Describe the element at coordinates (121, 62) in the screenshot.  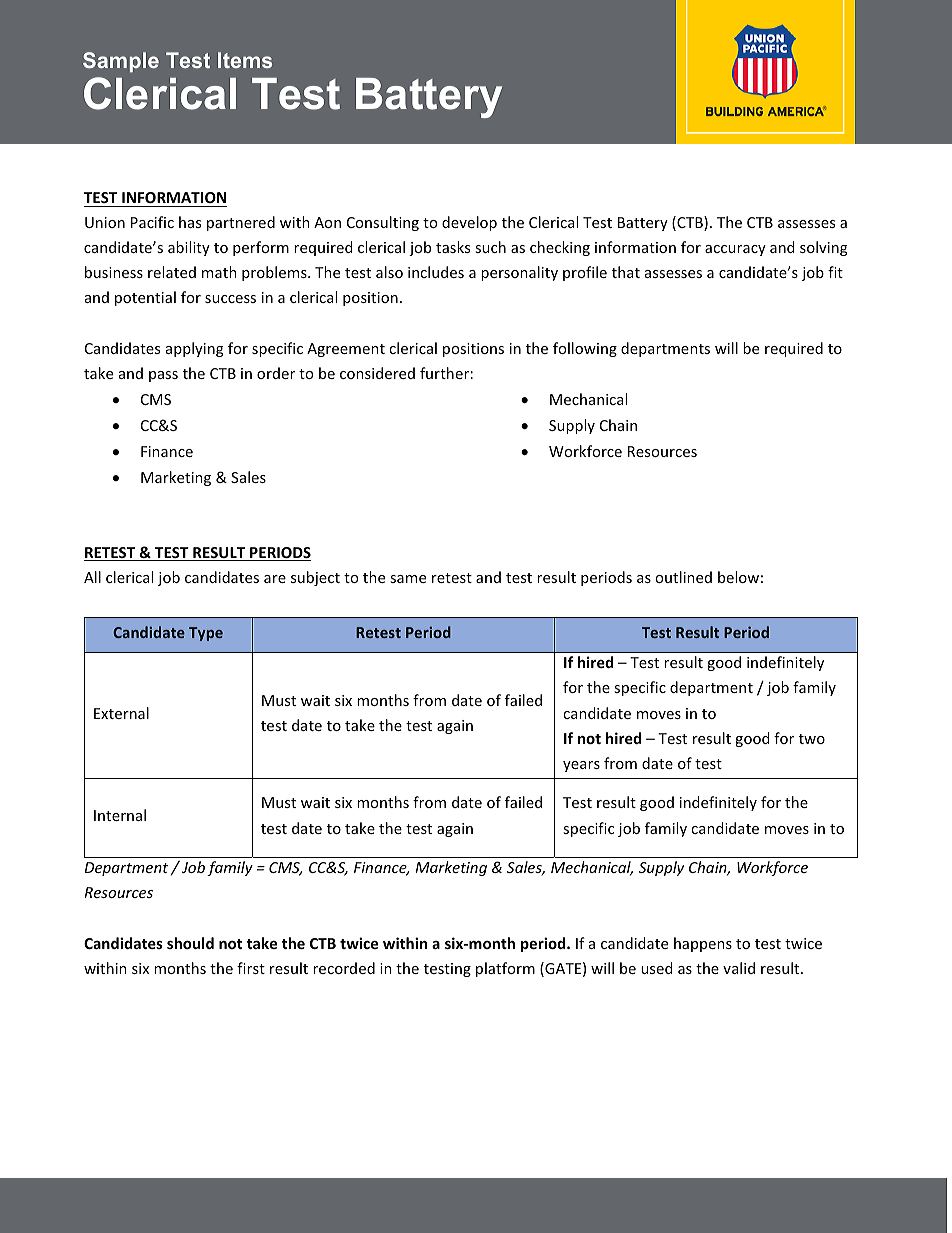
I see `Sample` at that location.
